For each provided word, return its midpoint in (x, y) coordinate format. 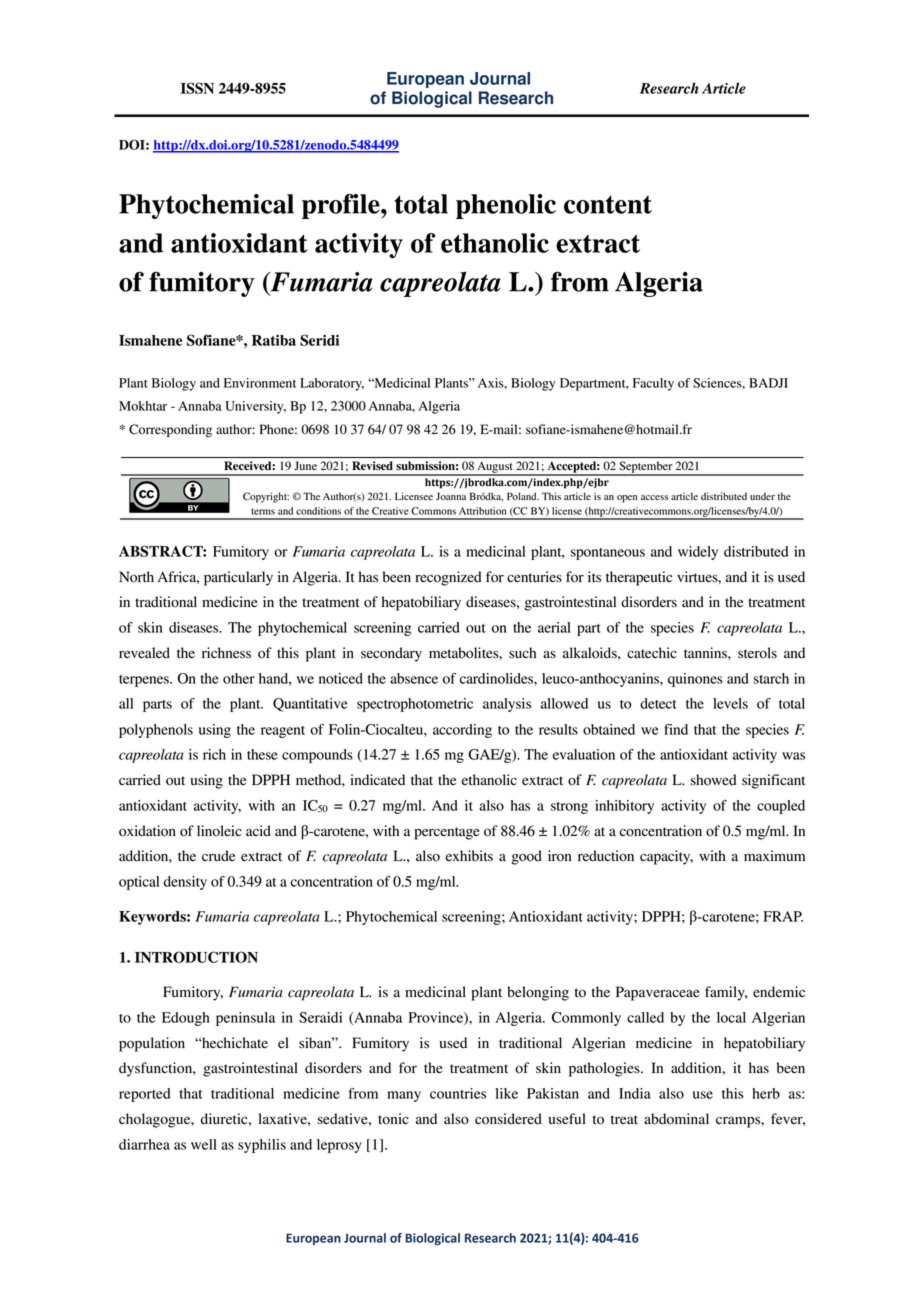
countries (458, 1093)
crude (218, 856)
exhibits (469, 856)
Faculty (653, 384)
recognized (448, 578)
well (204, 1144)
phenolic (506, 206)
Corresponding (170, 430)
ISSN (197, 88)
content (608, 204)
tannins (706, 652)
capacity (666, 857)
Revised (372, 465)
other (239, 678)
